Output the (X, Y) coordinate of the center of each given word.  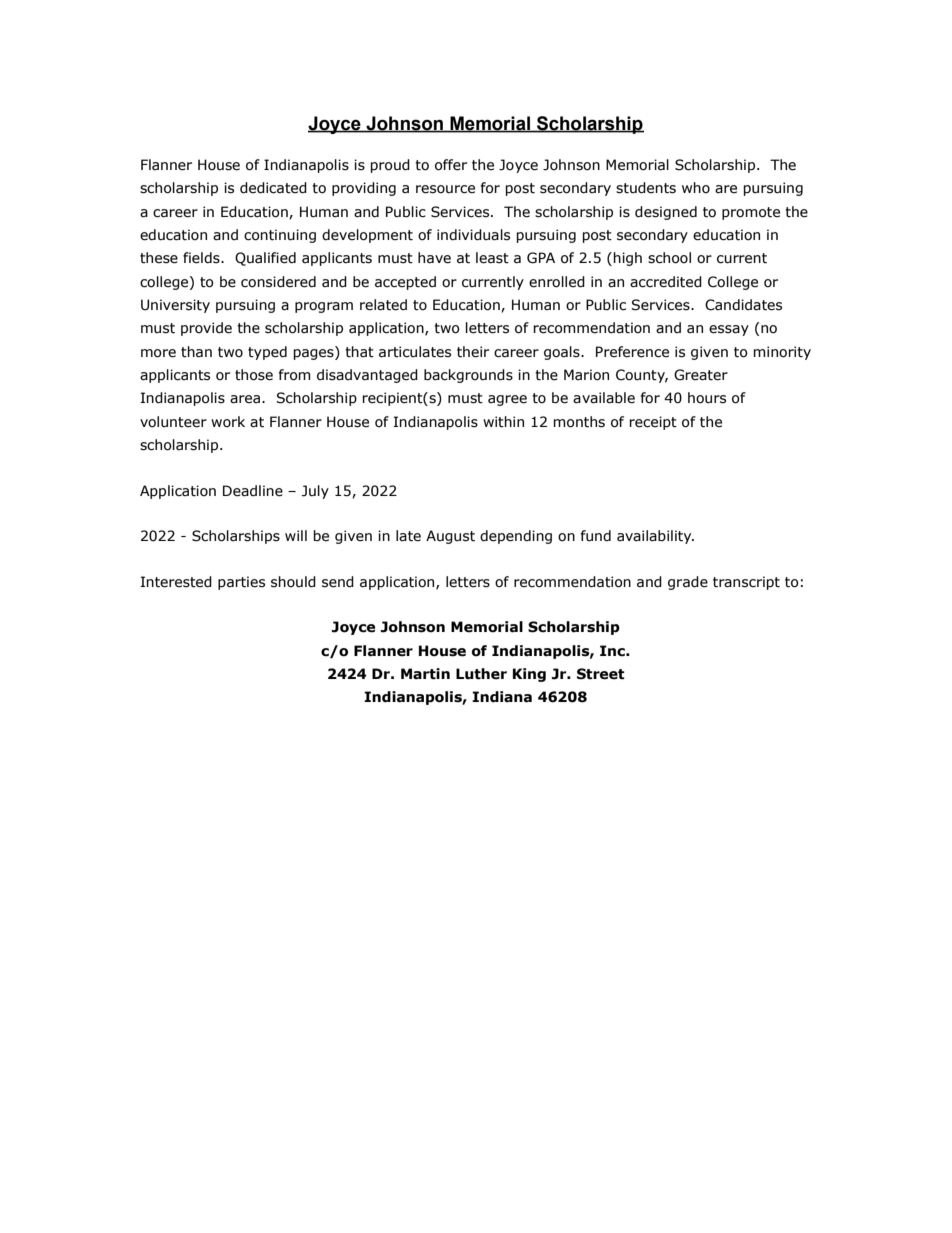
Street (601, 674)
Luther (481, 674)
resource (445, 189)
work (228, 422)
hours (707, 398)
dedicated (273, 188)
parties (241, 583)
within (503, 422)
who (696, 188)
